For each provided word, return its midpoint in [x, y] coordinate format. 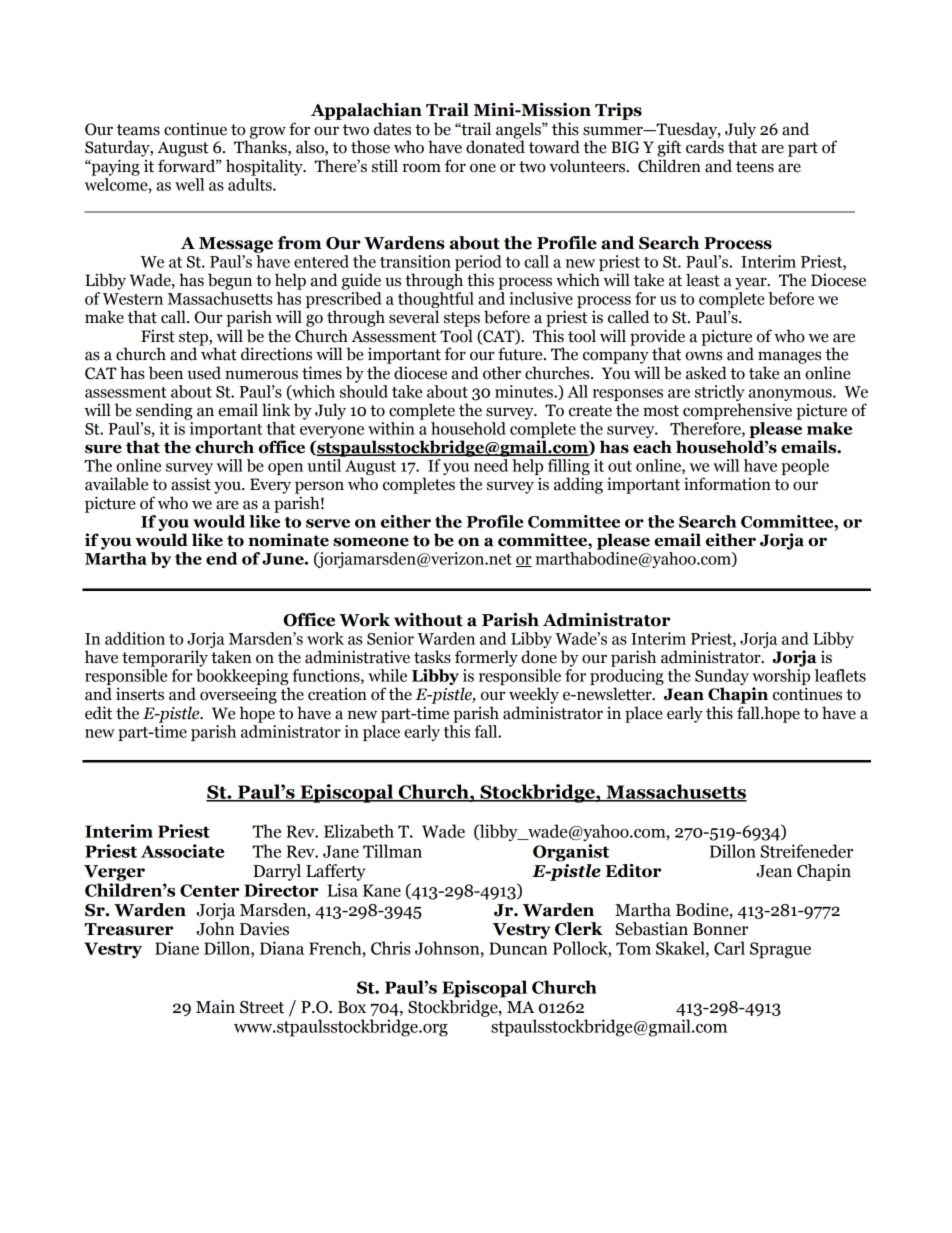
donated [495, 146]
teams [138, 130]
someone [371, 542]
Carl [729, 948]
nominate [288, 540]
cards [705, 146]
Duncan [518, 948]
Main [215, 1007]
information [727, 484]
